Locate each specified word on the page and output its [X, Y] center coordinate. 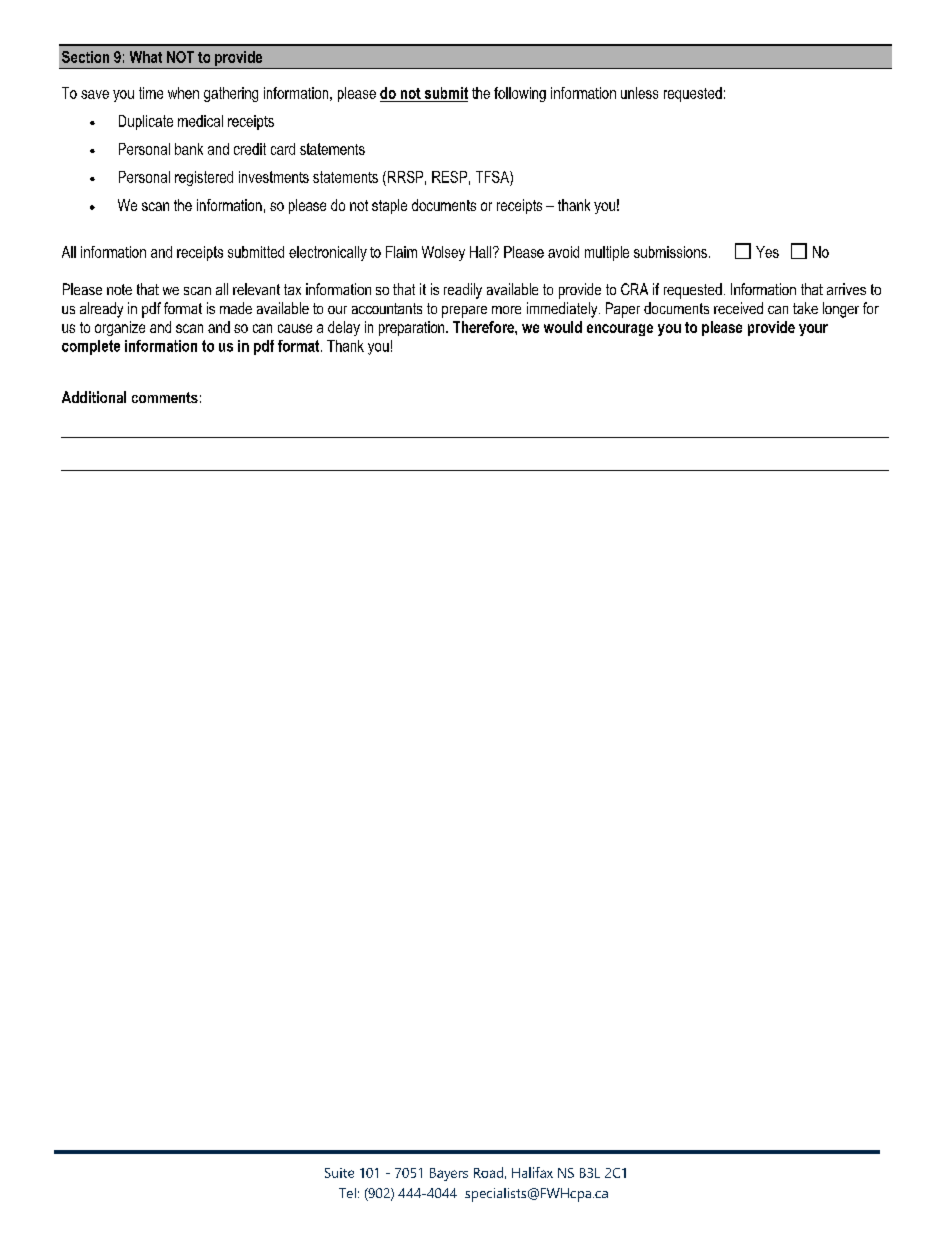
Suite [339, 1173]
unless [639, 93]
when [183, 93]
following [520, 94]
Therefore [484, 327]
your [813, 330]
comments [165, 397]
